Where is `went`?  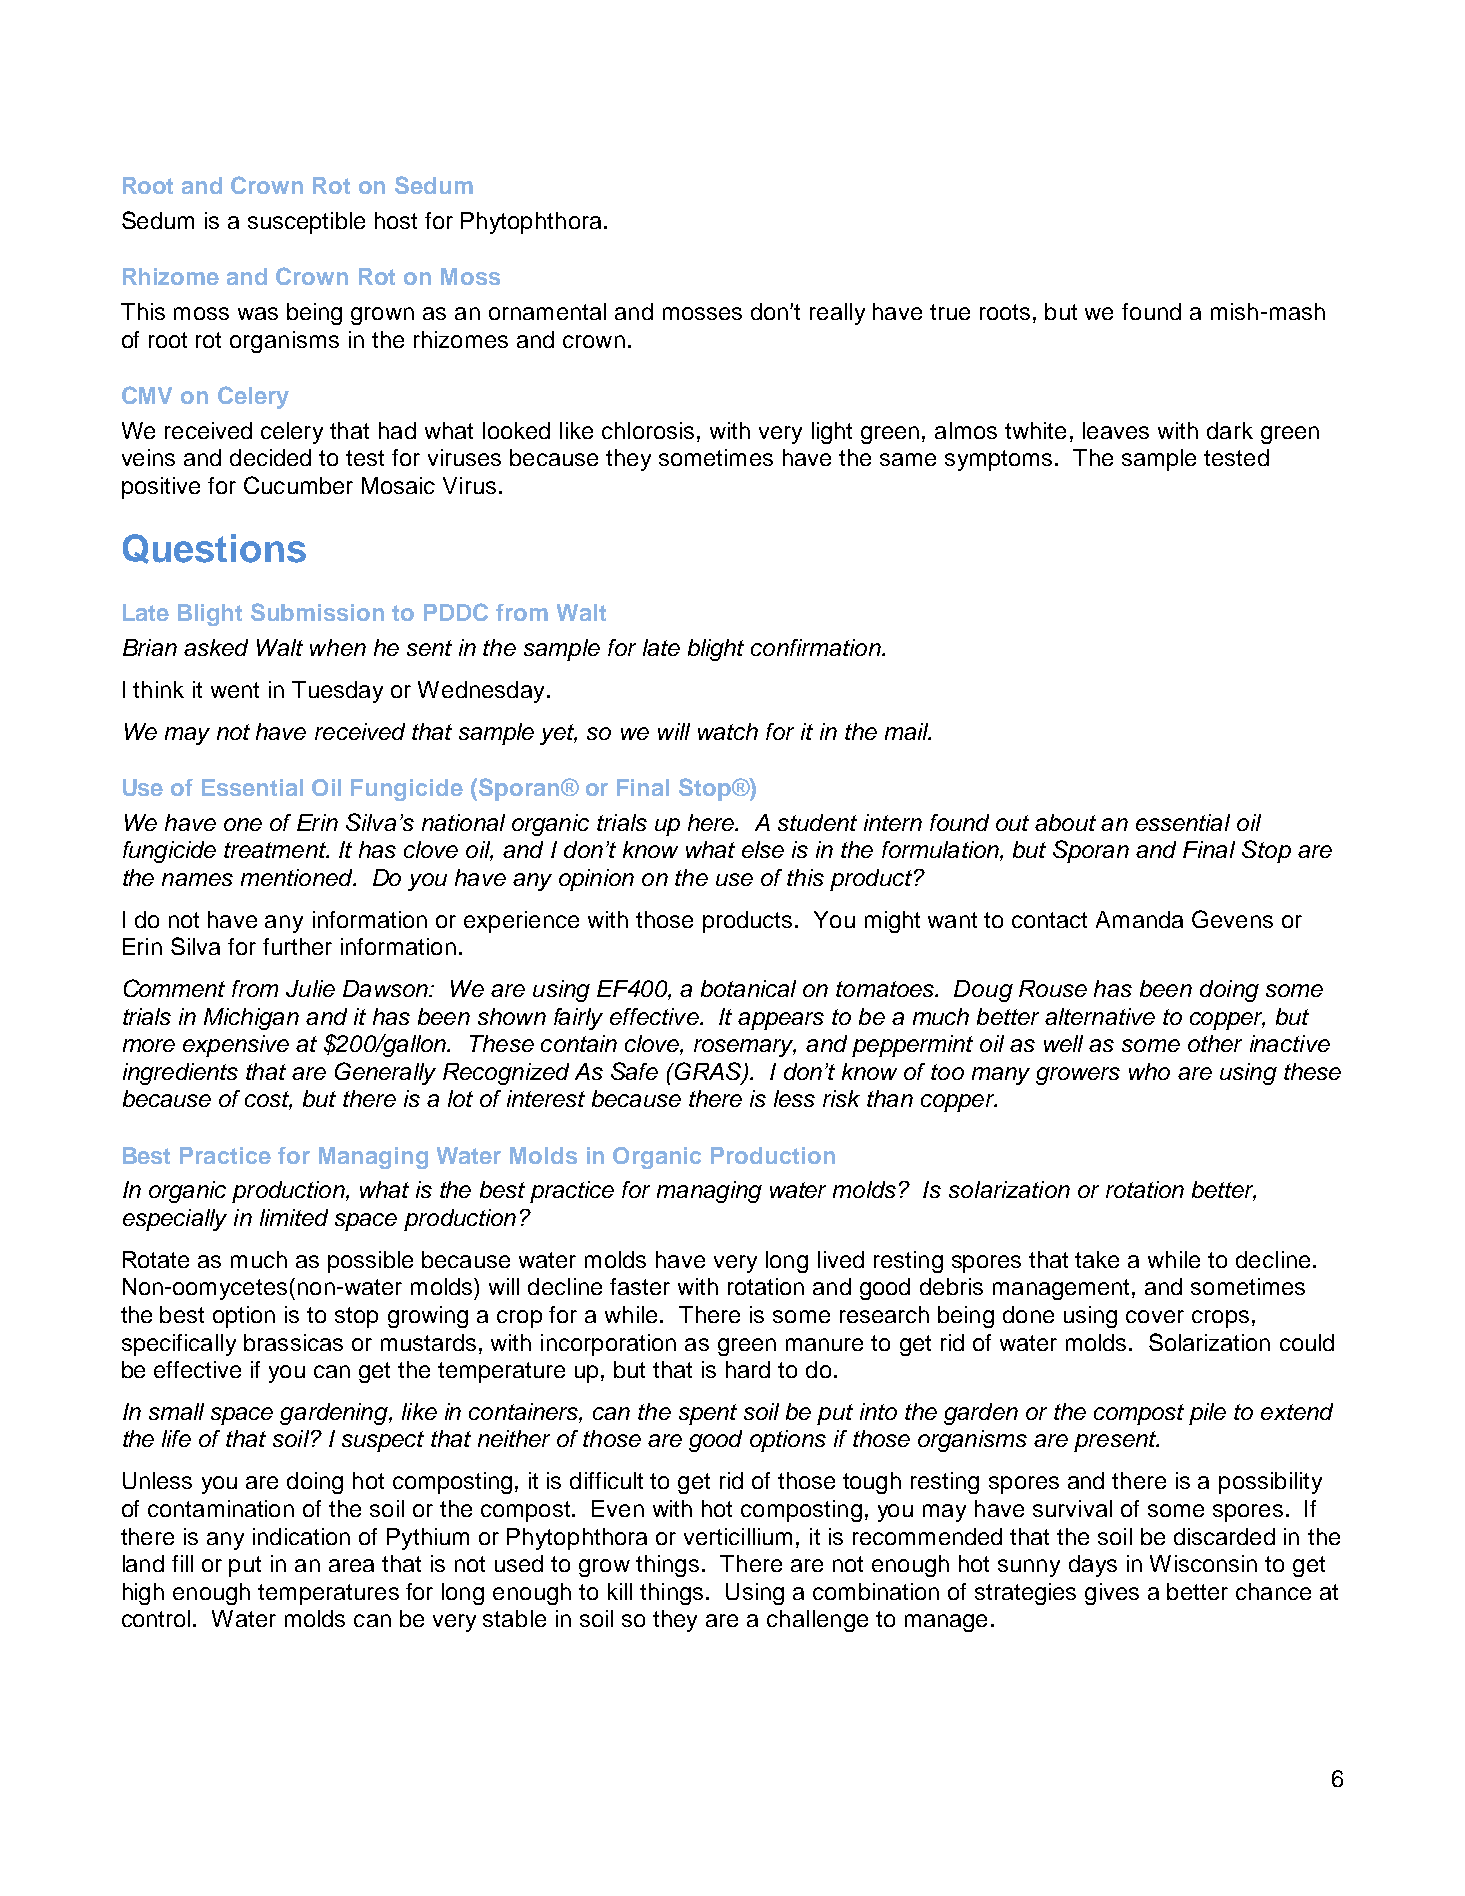
went is located at coordinates (235, 690).
